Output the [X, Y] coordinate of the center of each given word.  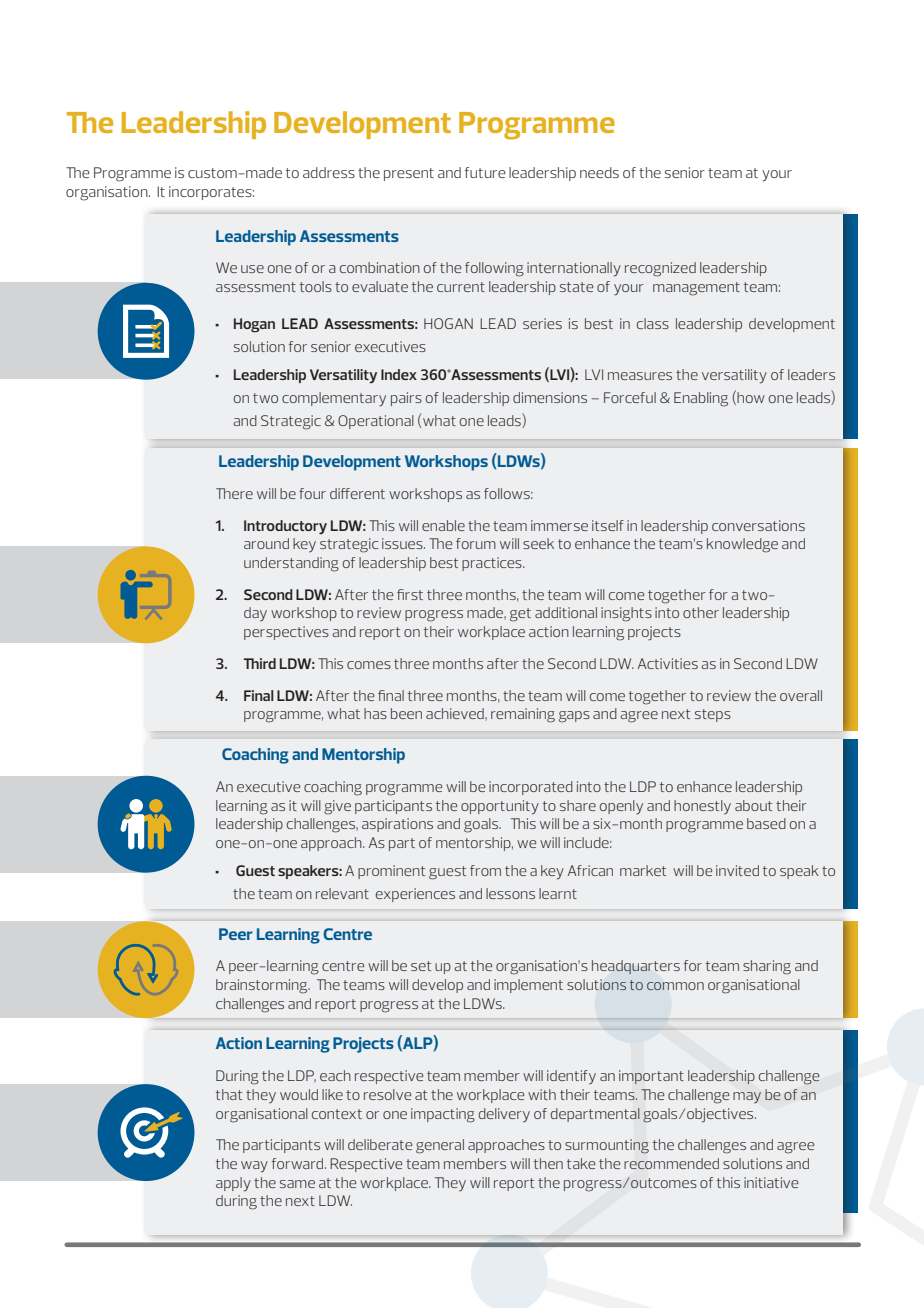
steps [713, 715]
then [548, 1163]
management [696, 289]
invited [737, 870]
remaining [523, 715]
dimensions [550, 397]
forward [297, 1163]
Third [260, 663]
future [485, 172]
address [329, 172]
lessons [510, 893]
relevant [342, 893]
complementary [334, 399]
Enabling [701, 399]
